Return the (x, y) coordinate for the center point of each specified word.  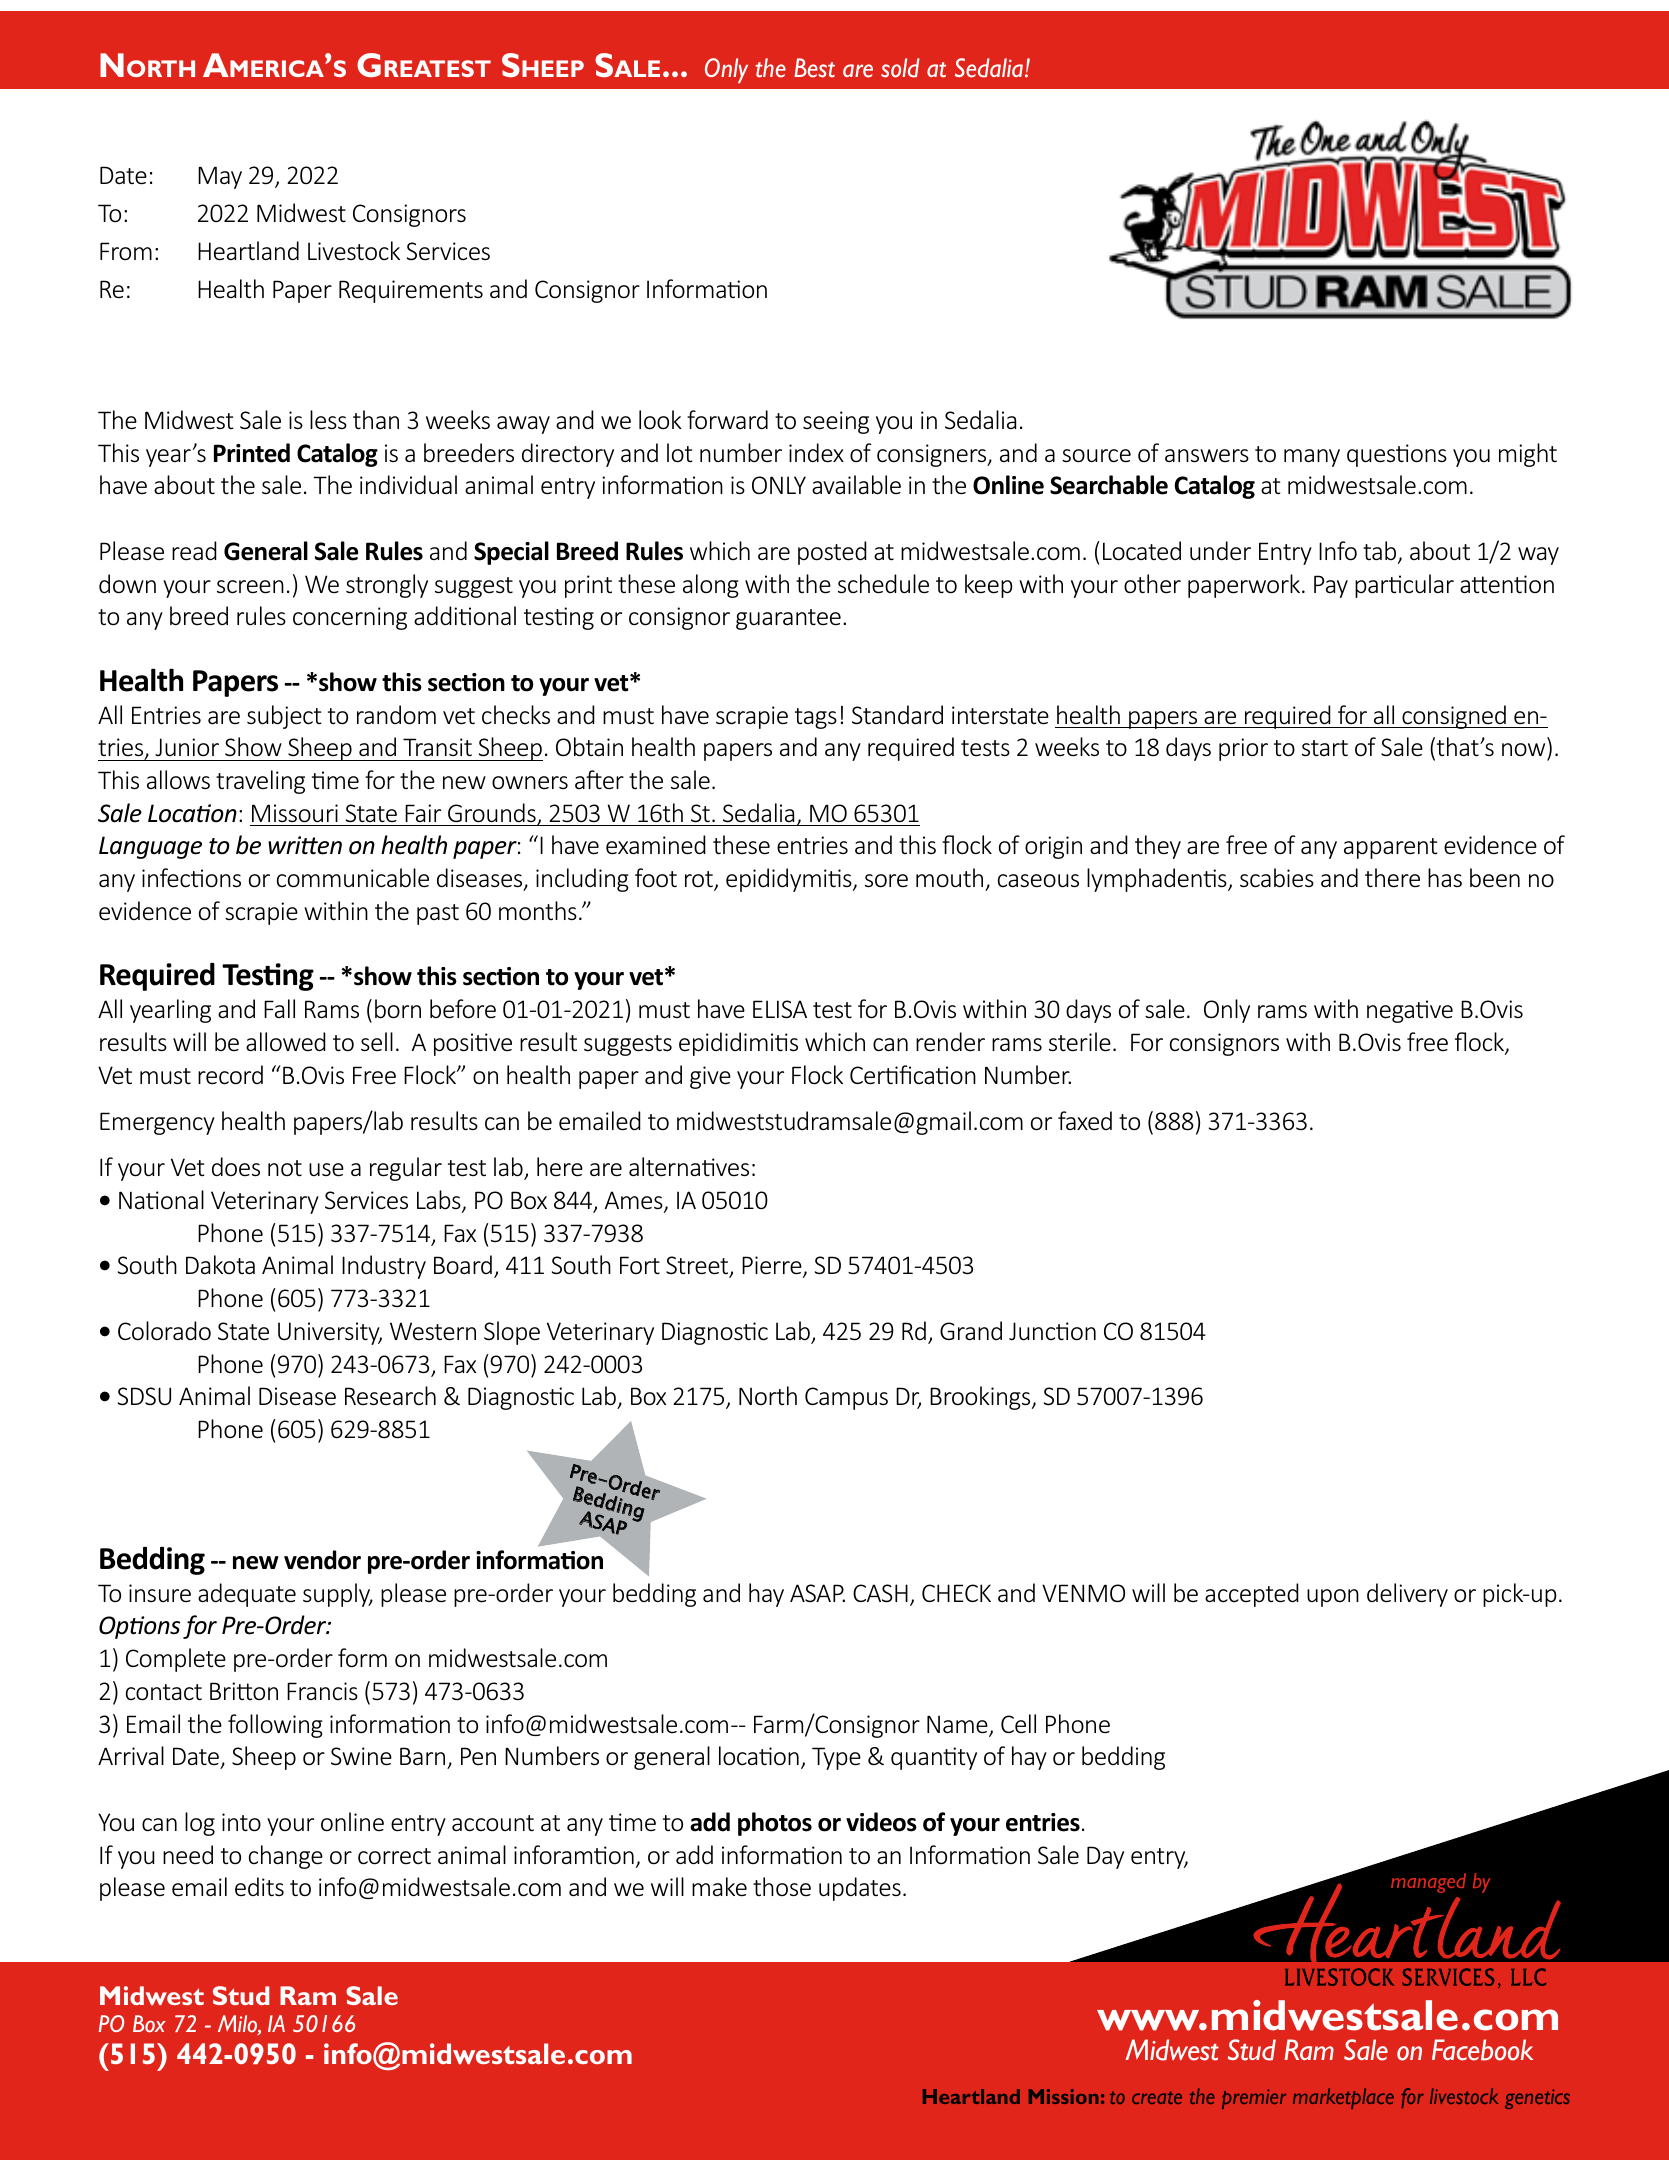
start (1325, 748)
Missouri (295, 813)
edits (259, 1886)
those (782, 1887)
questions (1397, 455)
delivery (1407, 1595)
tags (816, 718)
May (220, 177)
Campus (846, 1398)
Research (390, 1396)
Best (814, 68)
